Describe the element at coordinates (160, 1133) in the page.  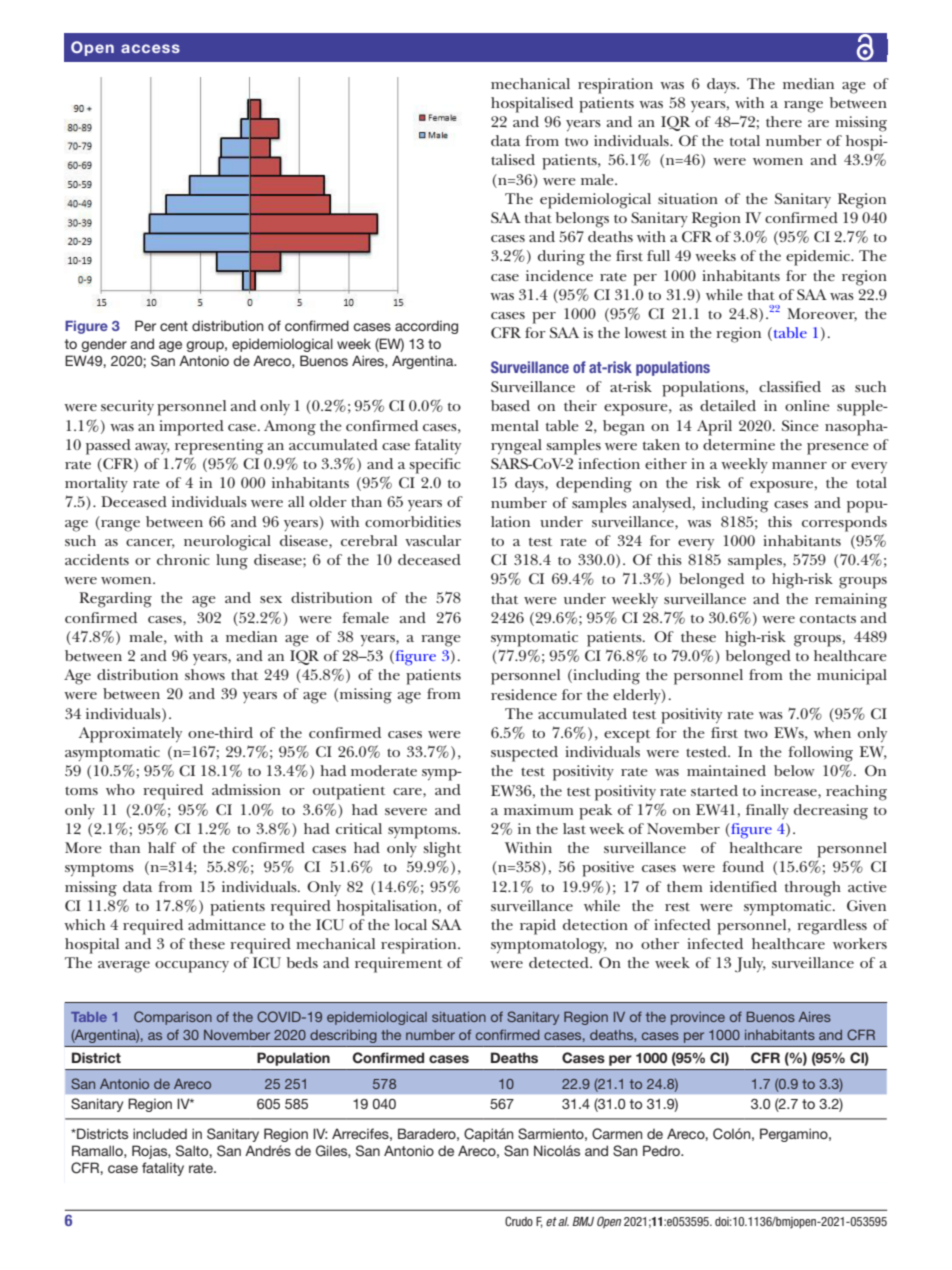
I see `included` at that location.
